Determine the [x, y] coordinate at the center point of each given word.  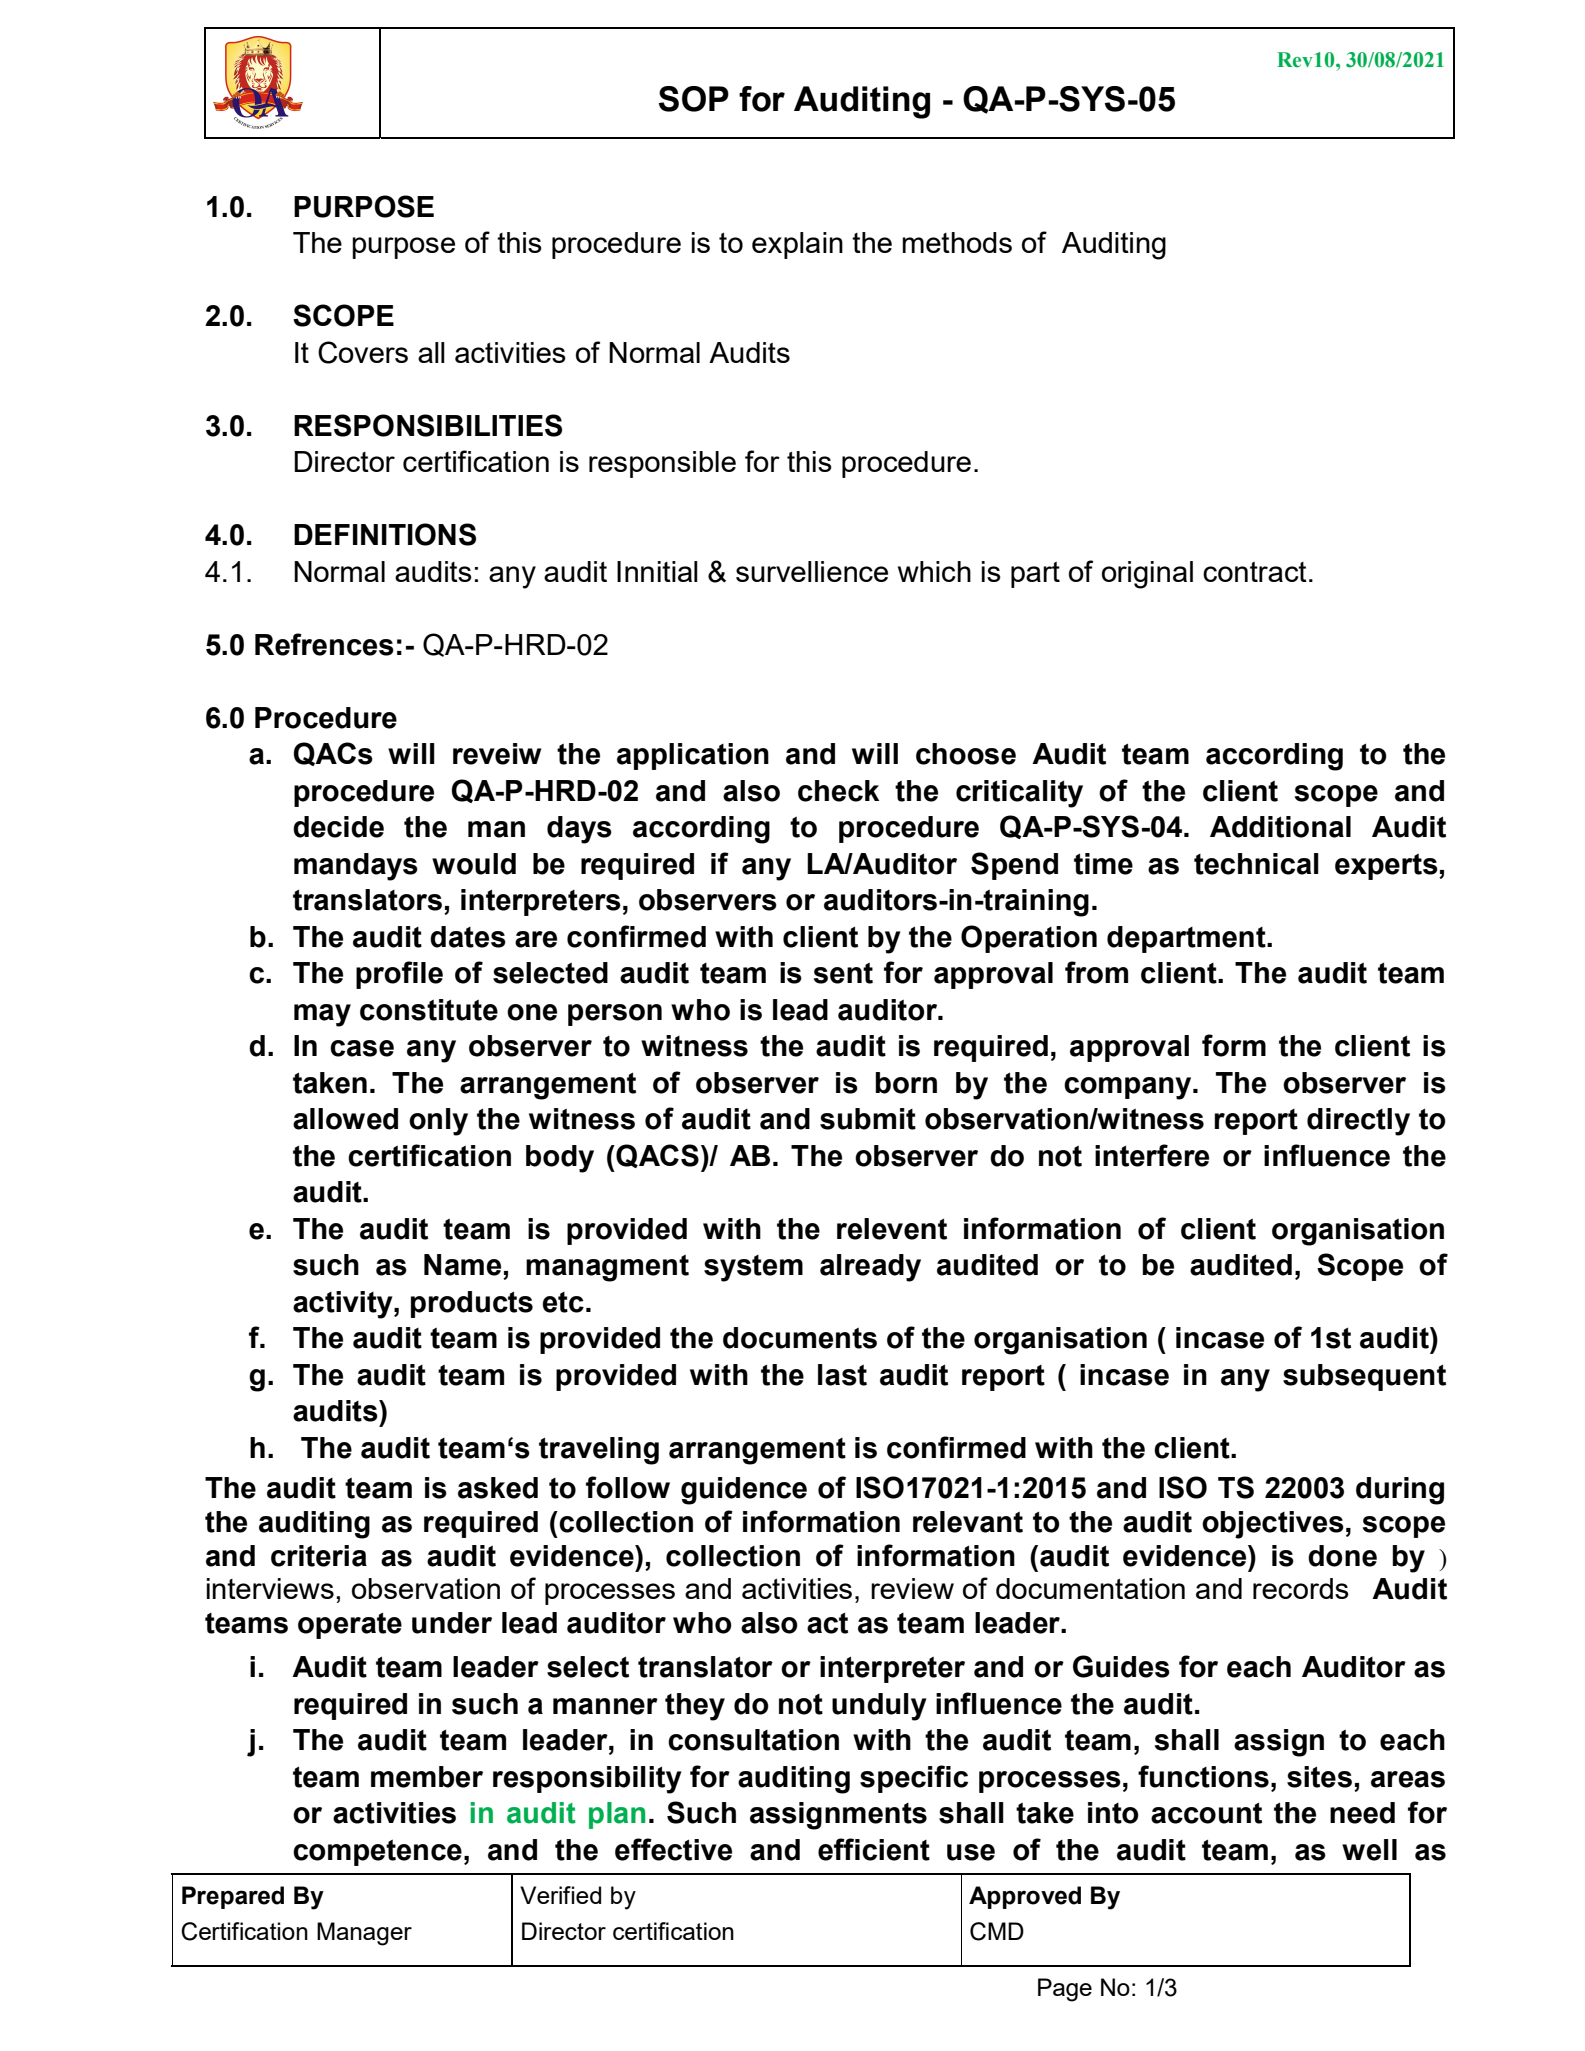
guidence [744, 1491]
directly [1358, 1122]
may [322, 1015]
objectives [1273, 1525]
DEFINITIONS [385, 534]
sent [843, 973]
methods [957, 242]
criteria [319, 1556]
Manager [364, 1934]
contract [1255, 571]
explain [797, 245]
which [934, 571]
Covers [363, 352]
